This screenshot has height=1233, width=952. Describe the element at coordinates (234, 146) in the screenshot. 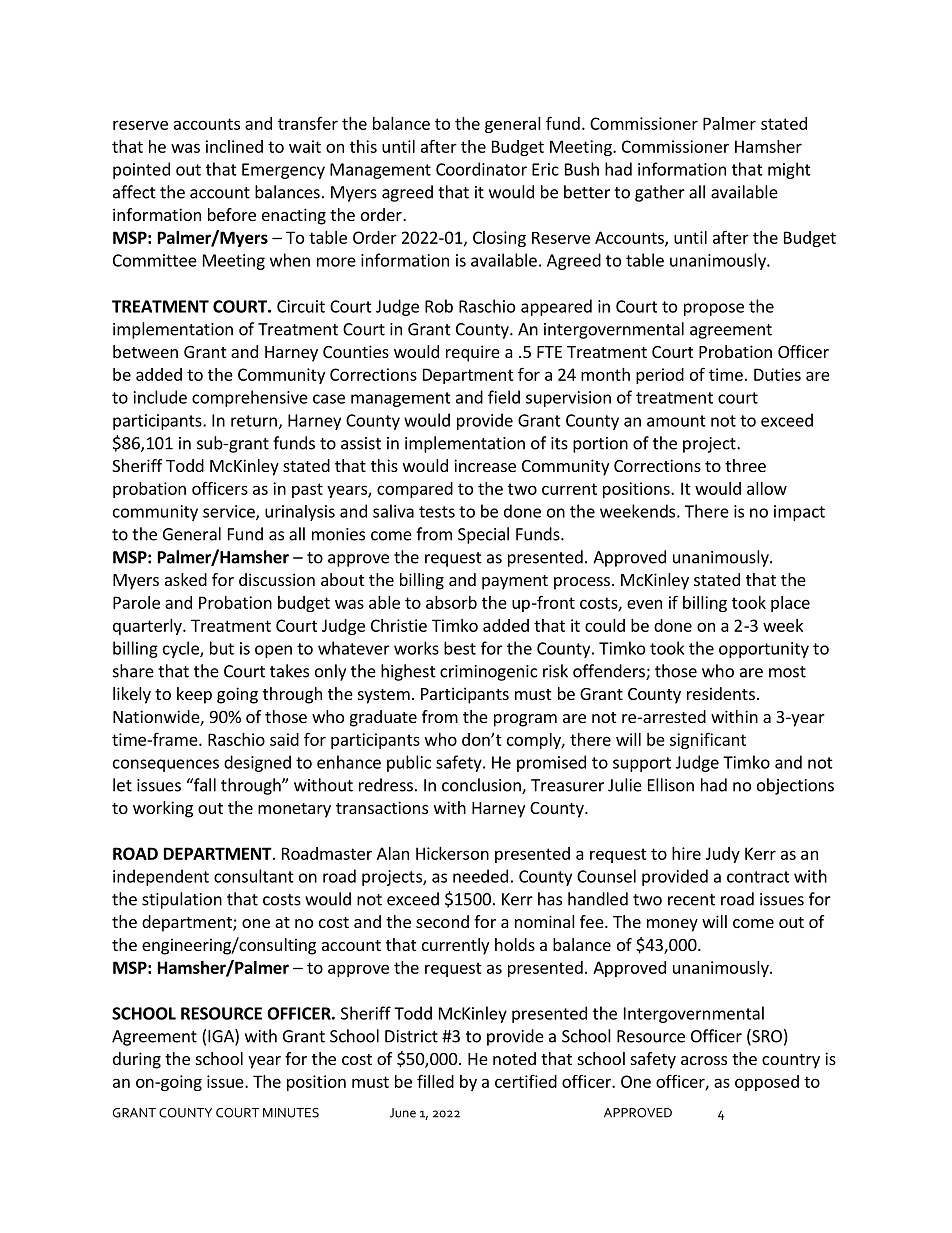

I see `inclined` at that location.
